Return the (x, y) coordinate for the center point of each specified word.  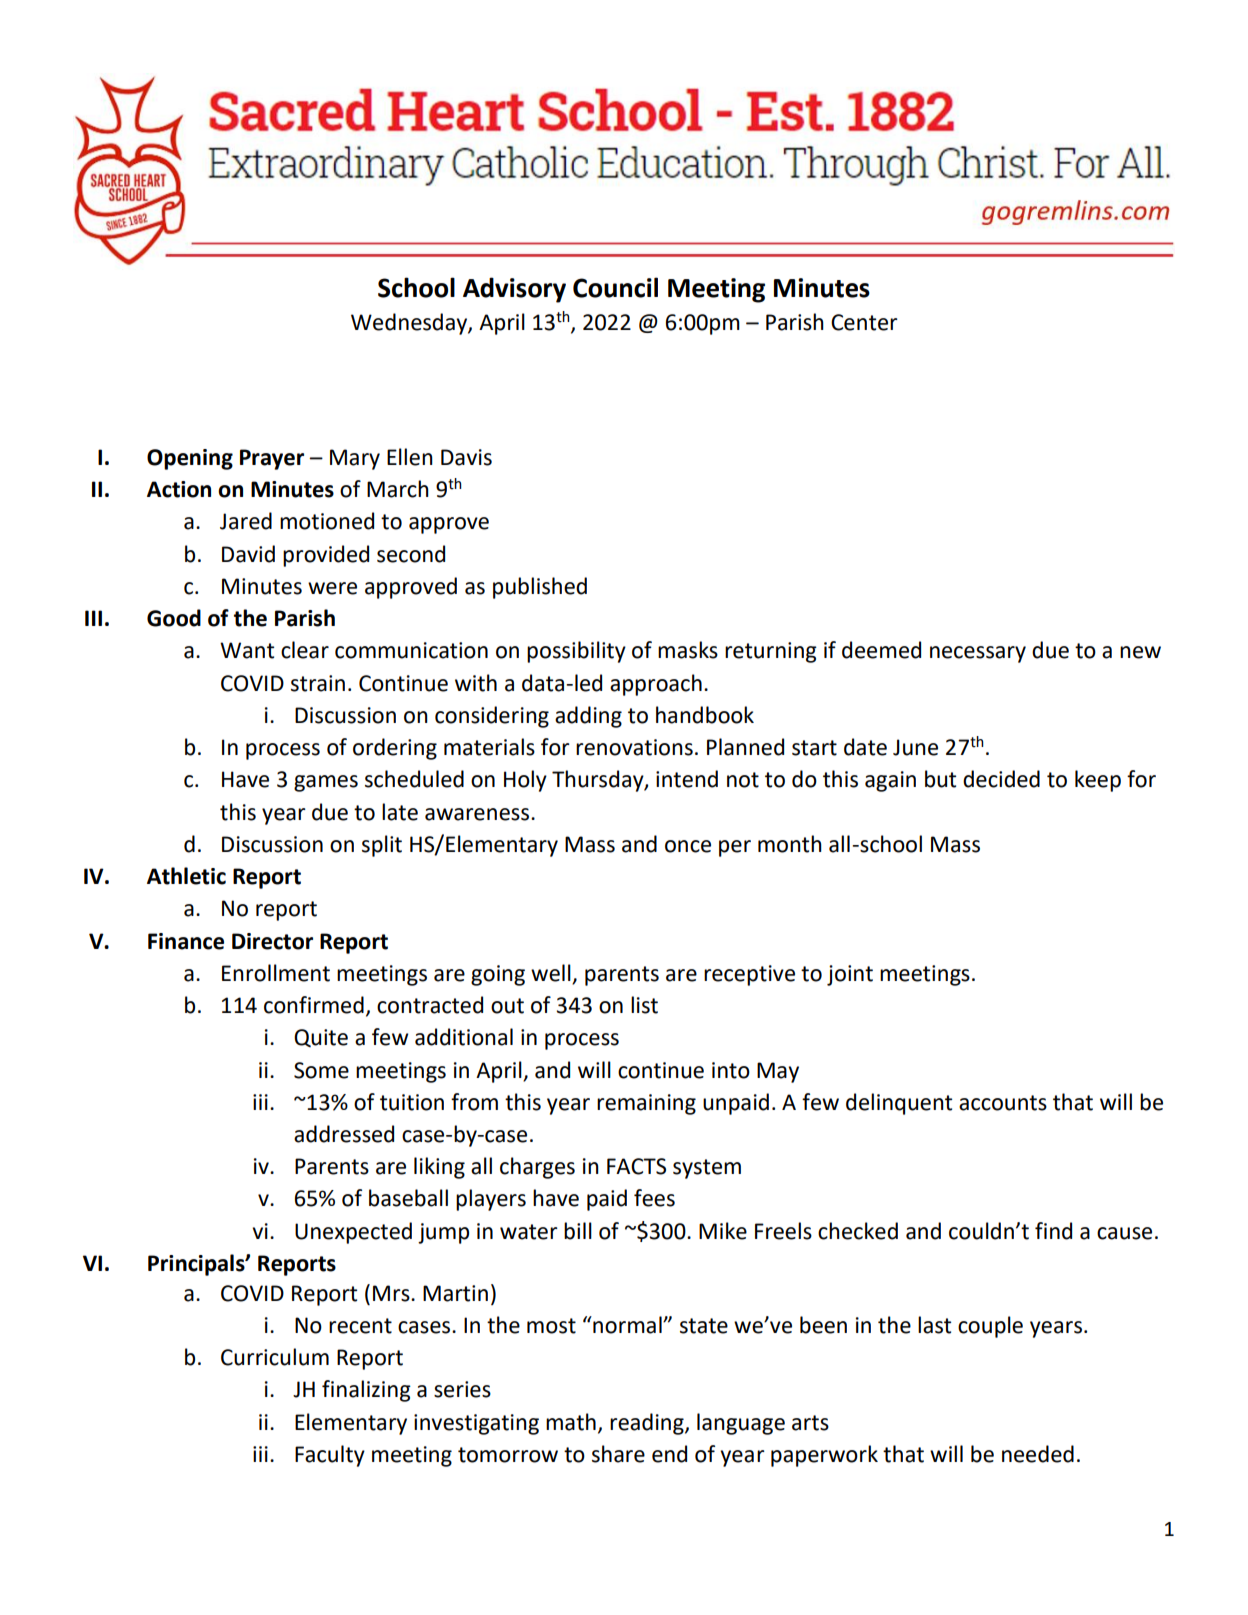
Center (864, 322)
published (540, 588)
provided (326, 556)
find (1053, 1231)
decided (1001, 779)
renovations (634, 747)
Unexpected (353, 1233)
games (326, 783)
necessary (978, 654)
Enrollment (276, 973)
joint (850, 975)
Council (615, 287)
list (644, 1005)
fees (654, 1198)
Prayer (272, 459)
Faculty (330, 1456)
